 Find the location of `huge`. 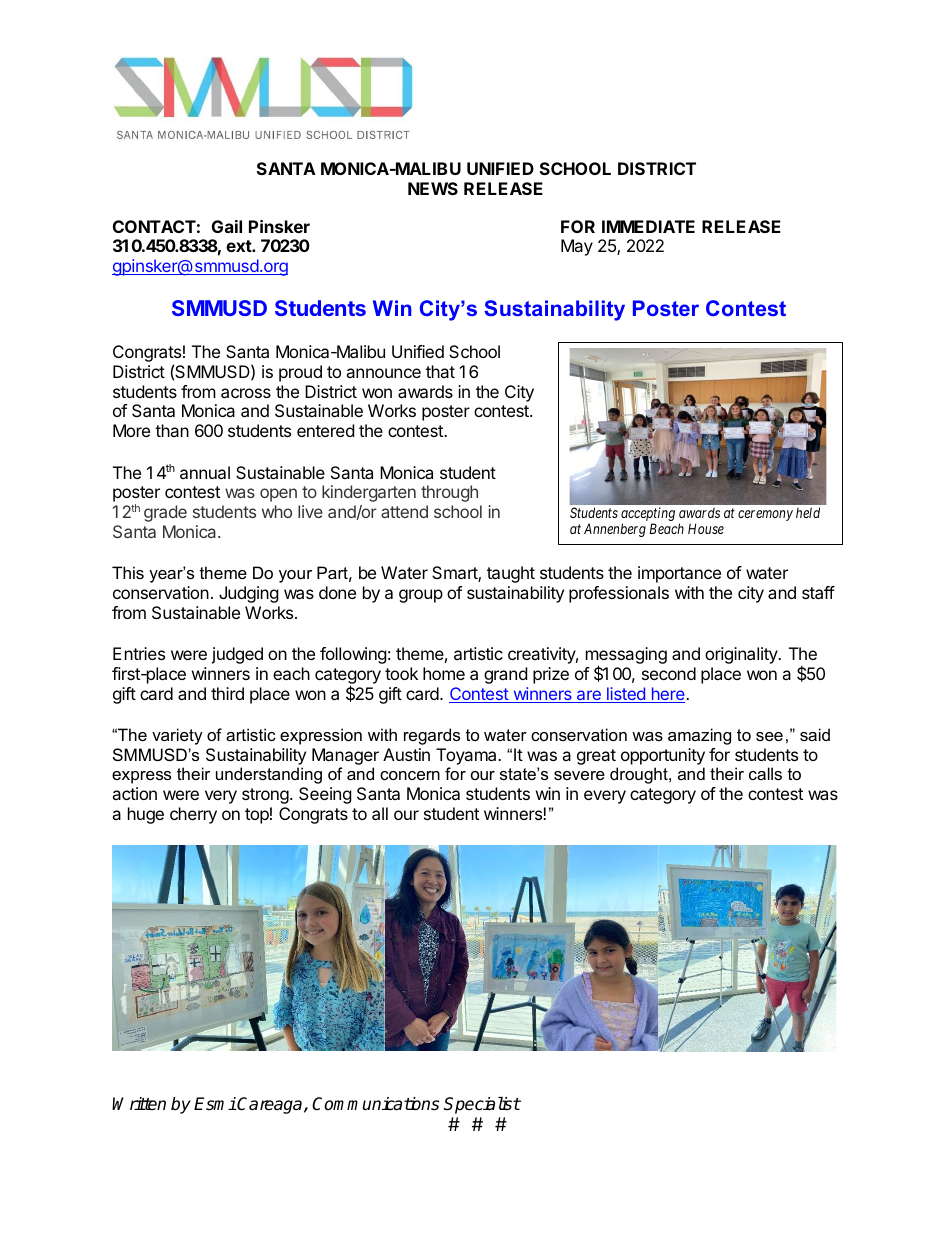

huge is located at coordinates (146, 815).
